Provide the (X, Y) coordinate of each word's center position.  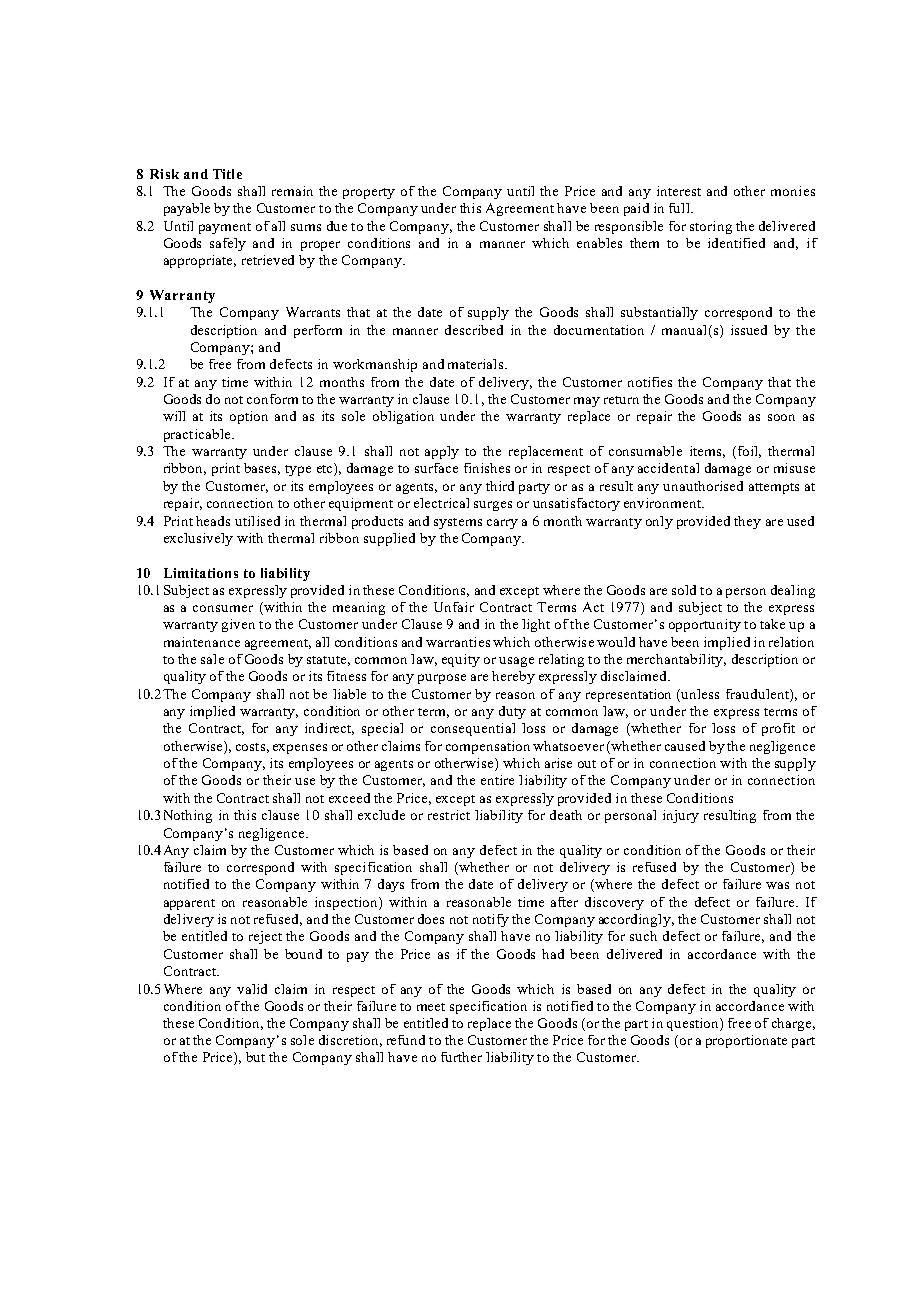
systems (458, 523)
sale (212, 659)
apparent (189, 904)
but (255, 1057)
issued (749, 330)
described (474, 330)
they (747, 522)
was (777, 885)
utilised (257, 521)
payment (225, 228)
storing (711, 227)
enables (599, 243)
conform (272, 399)
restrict (449, 815)
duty (512, 712)
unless (700, 694)
